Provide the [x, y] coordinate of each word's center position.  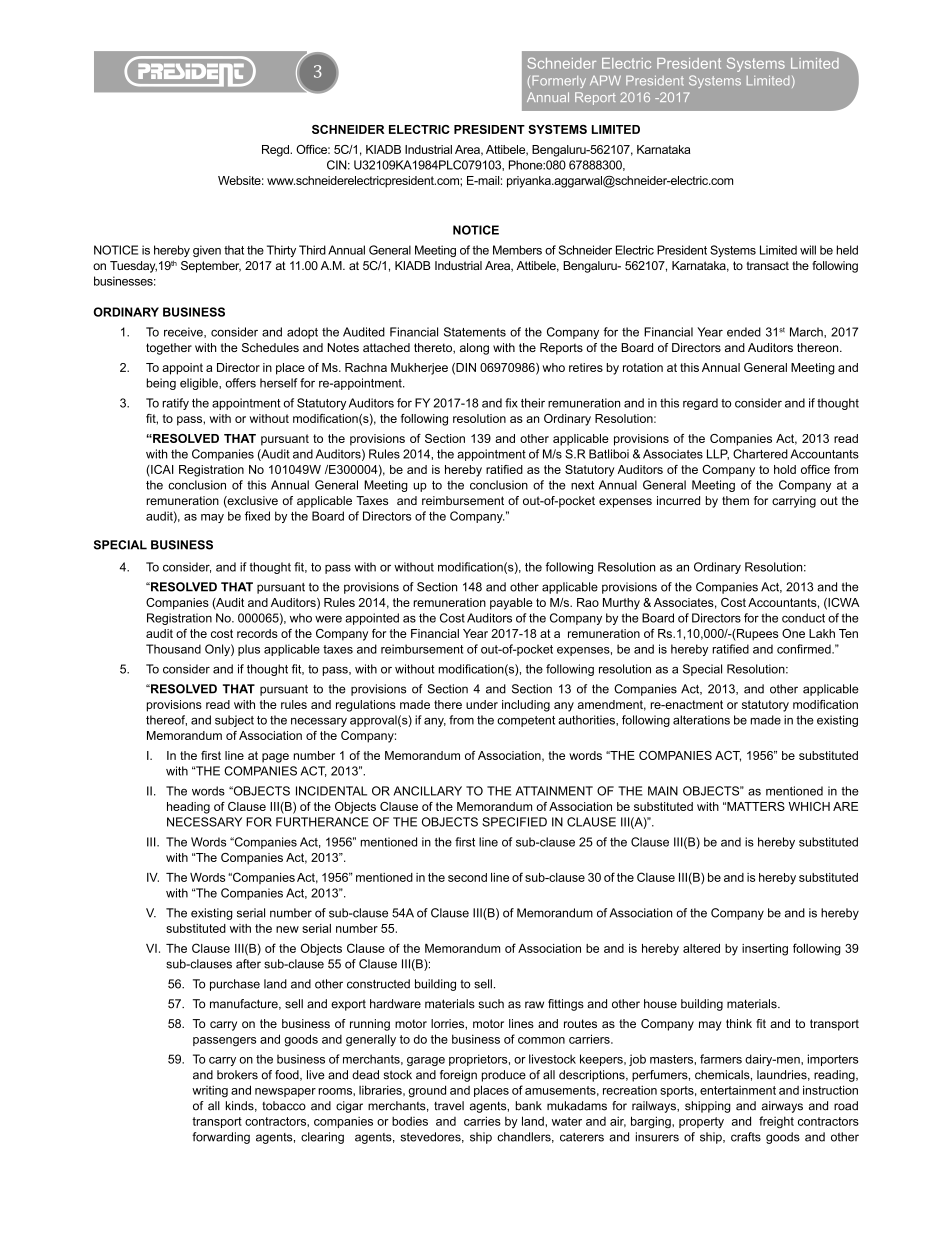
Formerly [559, 82]
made [766, 720]
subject [234, 721]
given [207, 251]
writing [210, 1091]
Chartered [760, 454]
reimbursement [463, 500]
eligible [200, 384]
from [461, 720]
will [808, 250]
